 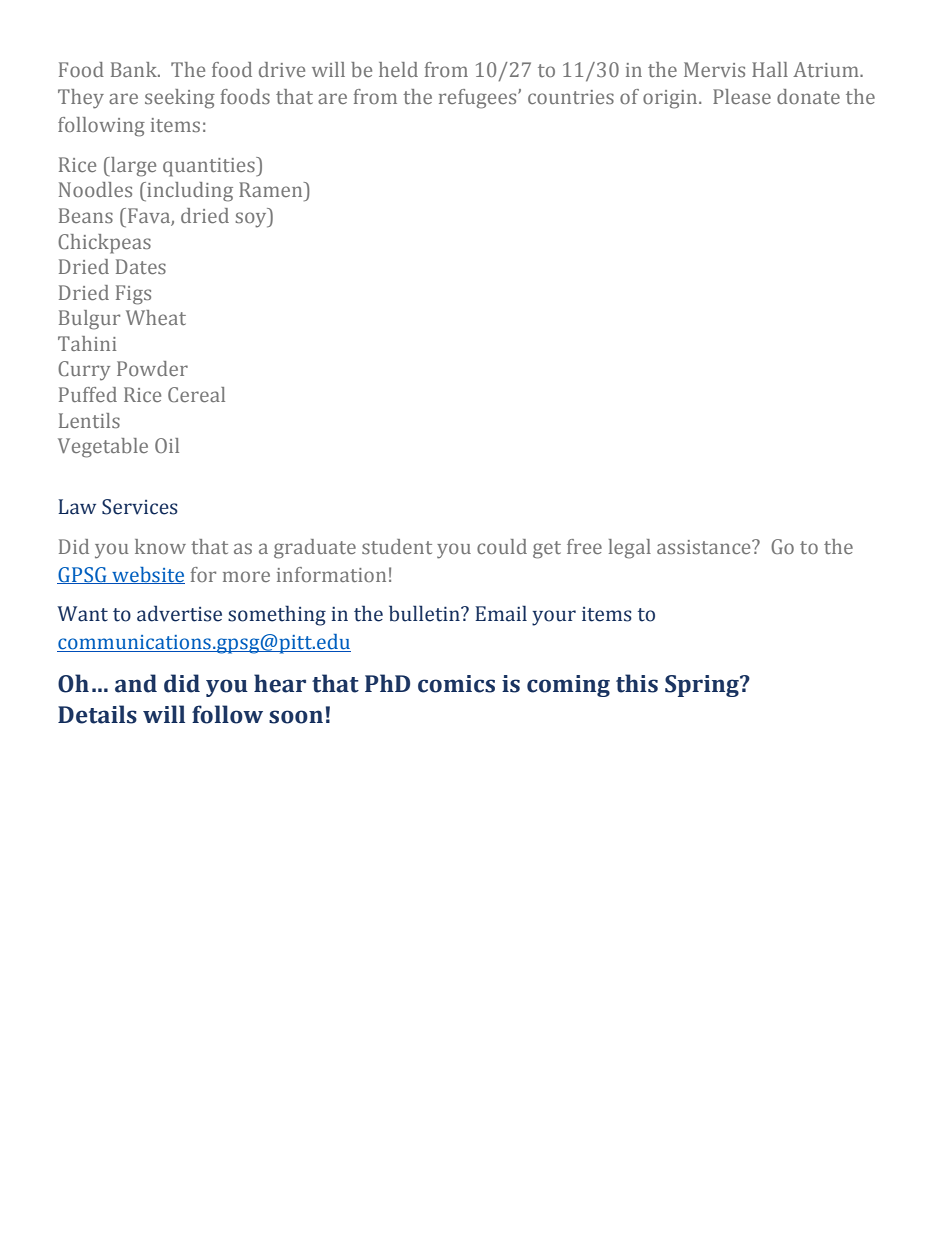 What do you see at coordinates (252, 220) in the image?
I see `soy` at bounding box center [252, 220].
